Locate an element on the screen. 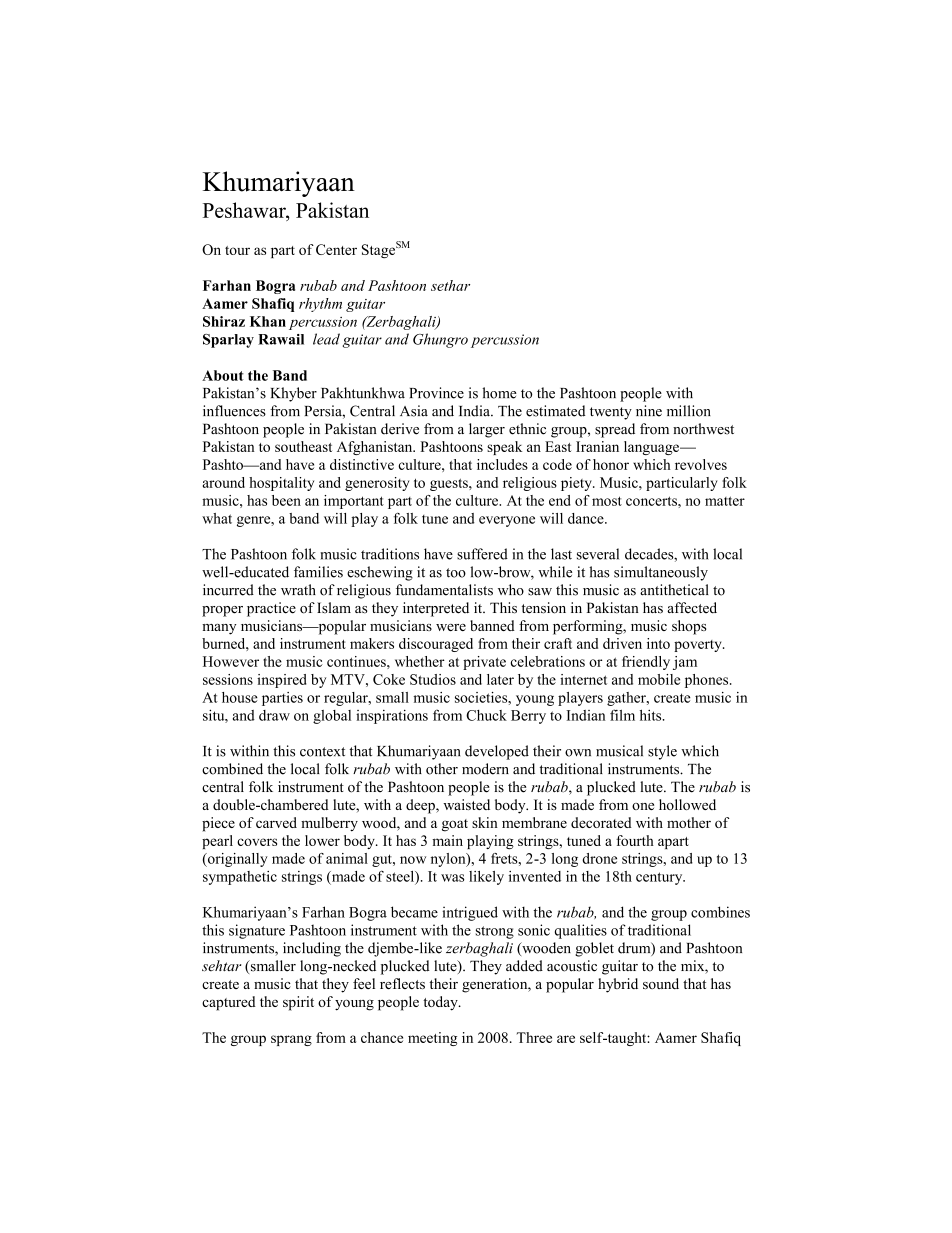 Image resolution: width=952 pixels, height=1233 pixels. Khyber is located at coordinates (294, 394).
